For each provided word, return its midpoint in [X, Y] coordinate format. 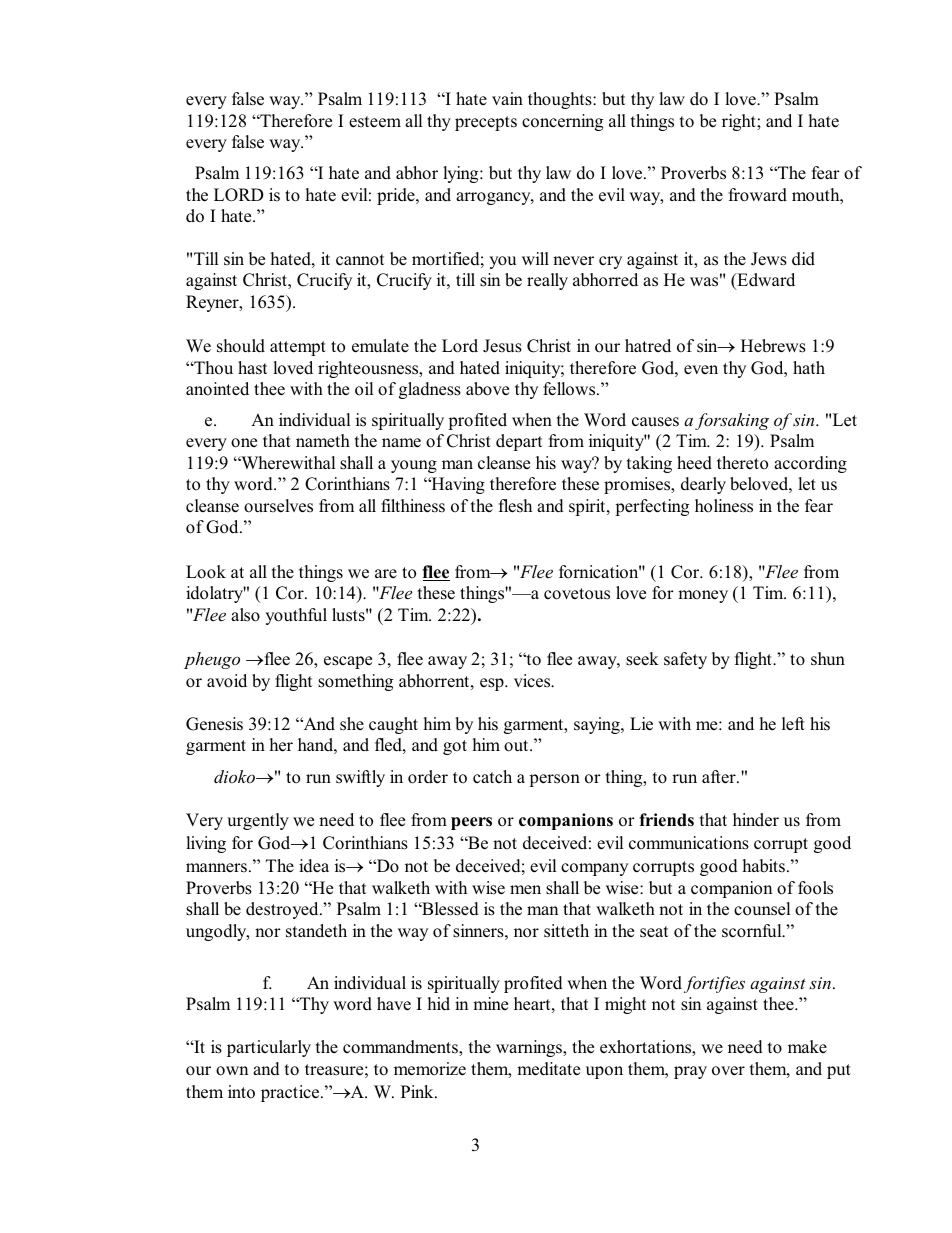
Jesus [502, 346]
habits [765, 865]
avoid [227, 681]
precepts [486, 123]
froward [758, 195]
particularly [269, 1048]
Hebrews [773, 346]
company [594, 869]
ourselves [278, 506]
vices [533, 681]
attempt [298, 348]
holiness [724, 506]
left [793, 723]
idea [314, 866]
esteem [375, 122]
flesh [515, 506]
